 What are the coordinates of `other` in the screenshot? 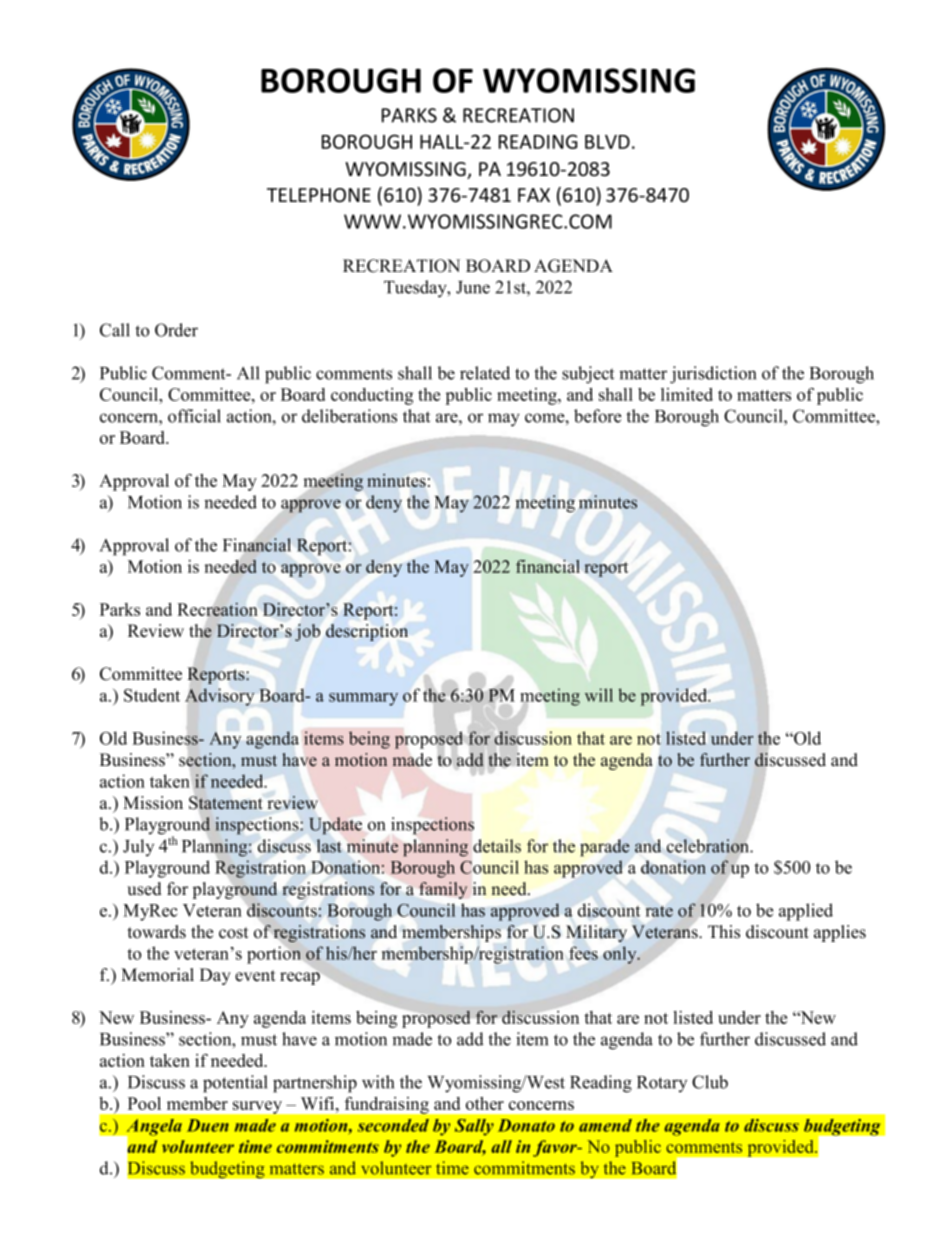 It's located at (485, 1103).
